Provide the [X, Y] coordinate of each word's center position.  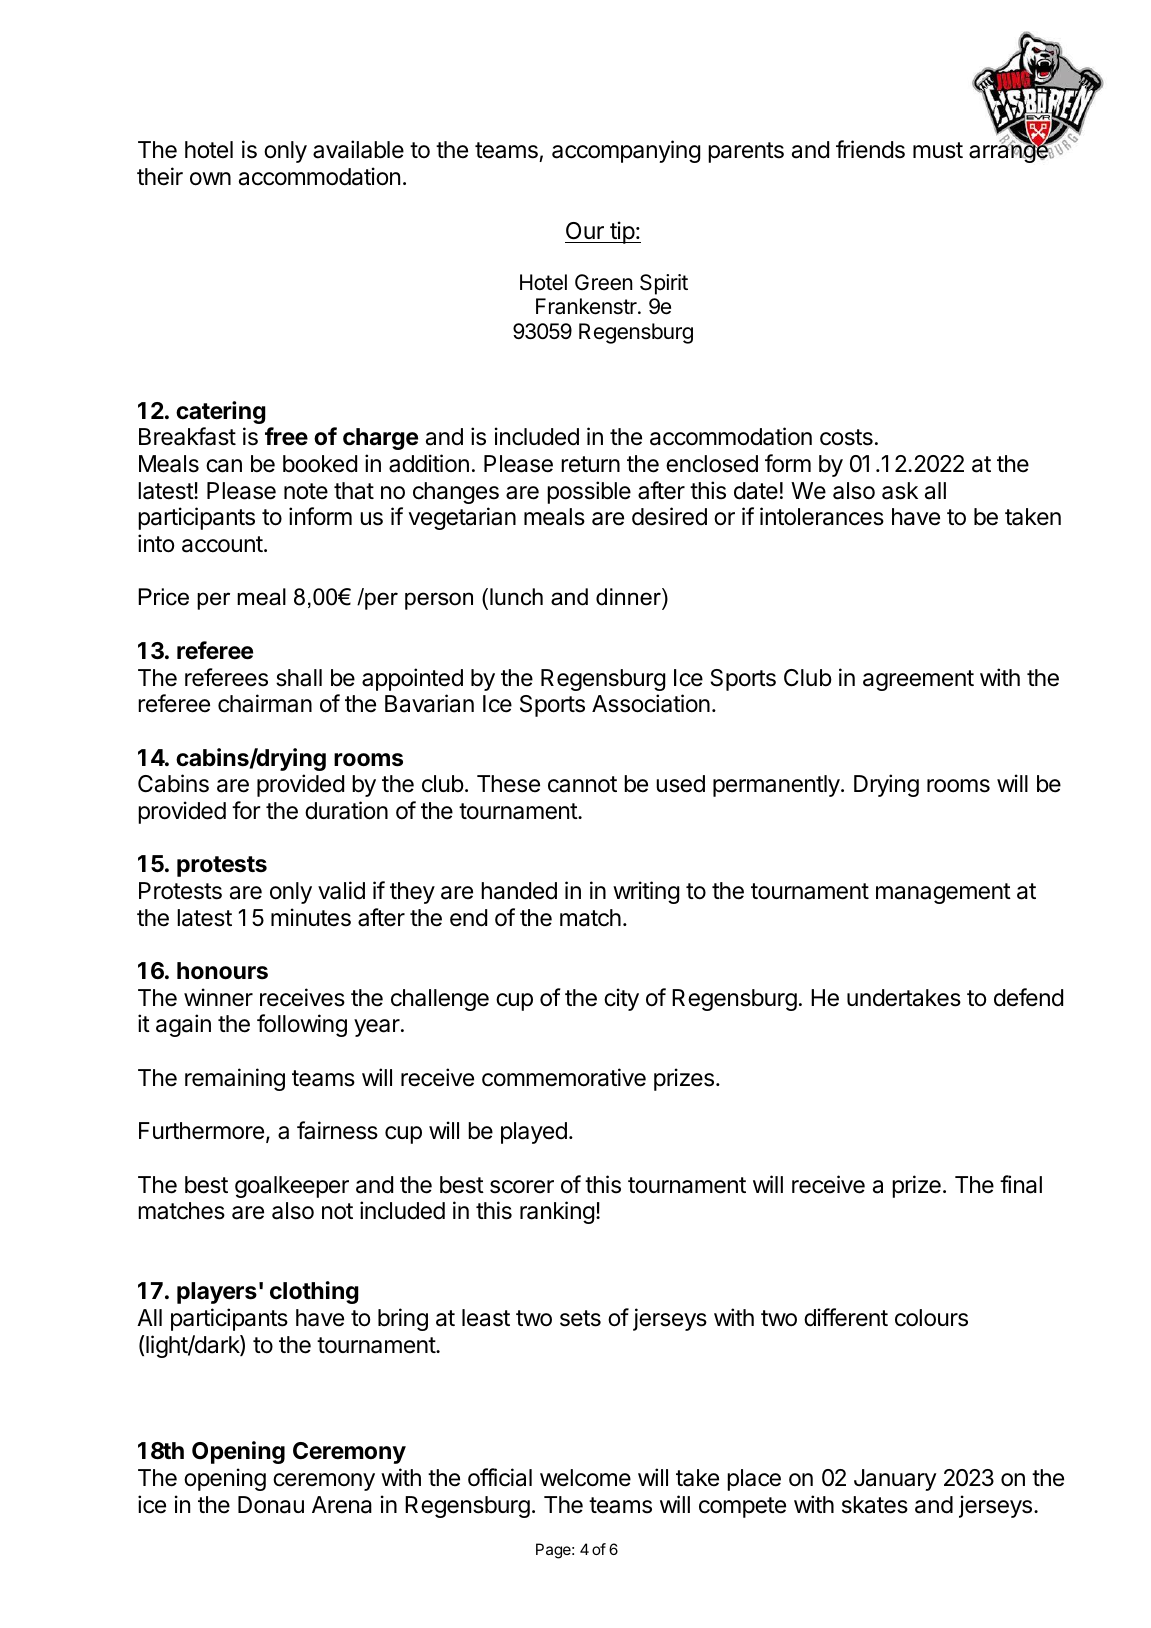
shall [299, 678]
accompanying [626, 151]
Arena [342, 1505]
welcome [585, 1478]
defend [1028, 997]
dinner [629, 598]
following [302, 1025]
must [938, 150]
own [210, 179]
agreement [918, 680]
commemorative [564, 1077]
